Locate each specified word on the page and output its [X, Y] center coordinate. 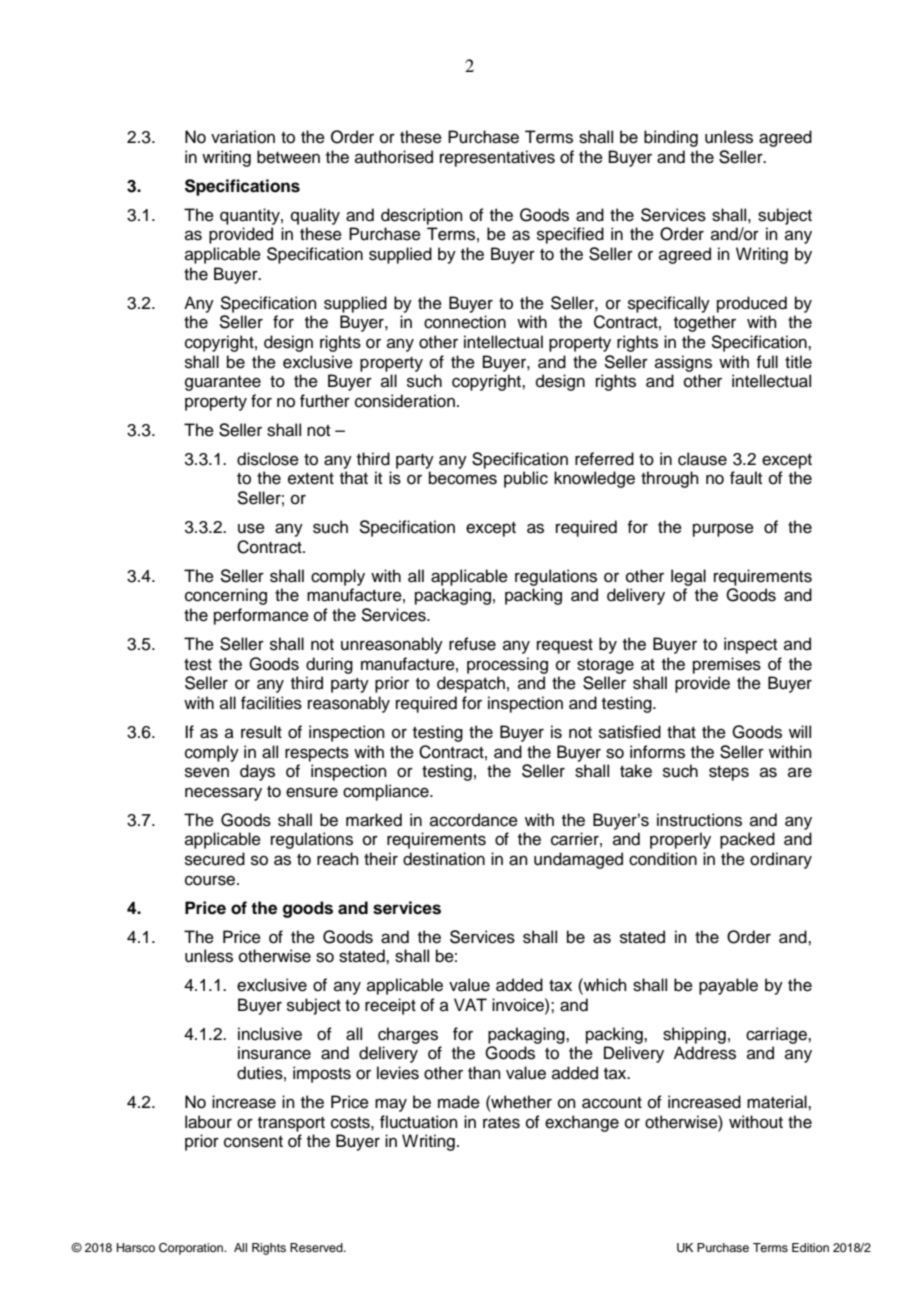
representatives [497, 158]
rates [501, 1123]
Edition [810, 1247]
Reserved [317, 1247]
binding [671, 138]
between [288, 157]
